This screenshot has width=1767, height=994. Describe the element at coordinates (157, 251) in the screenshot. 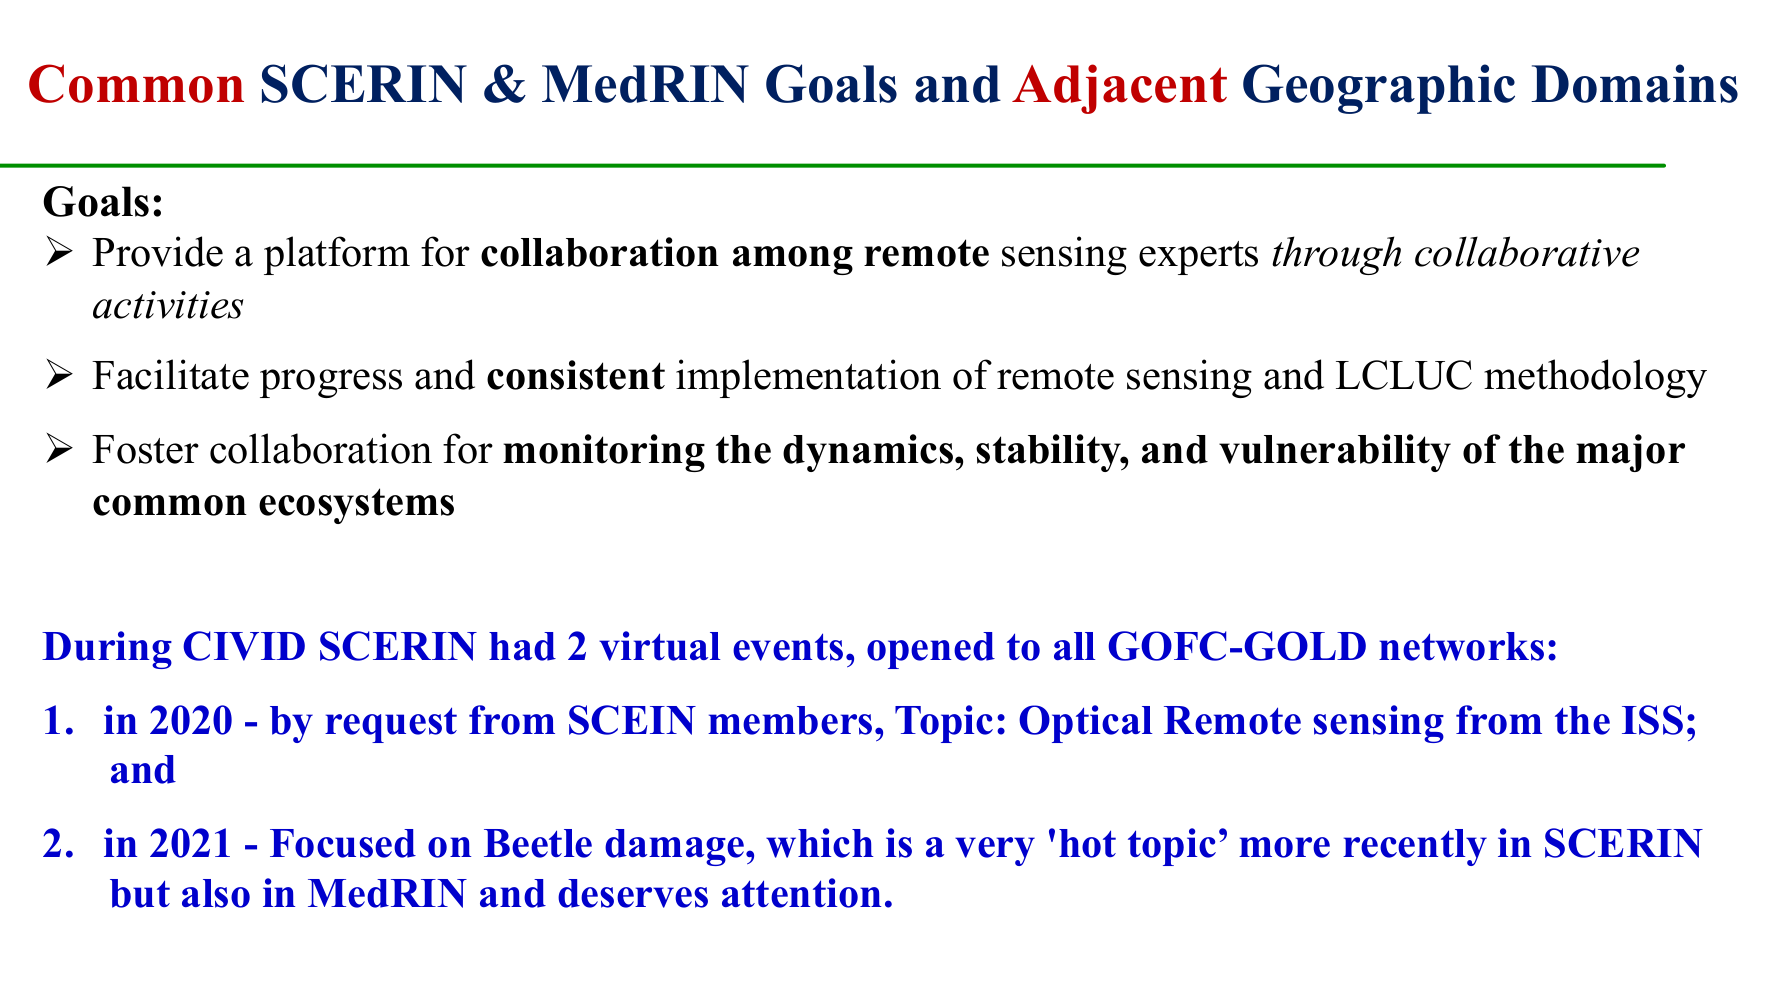

I see `Provide` at that location.
